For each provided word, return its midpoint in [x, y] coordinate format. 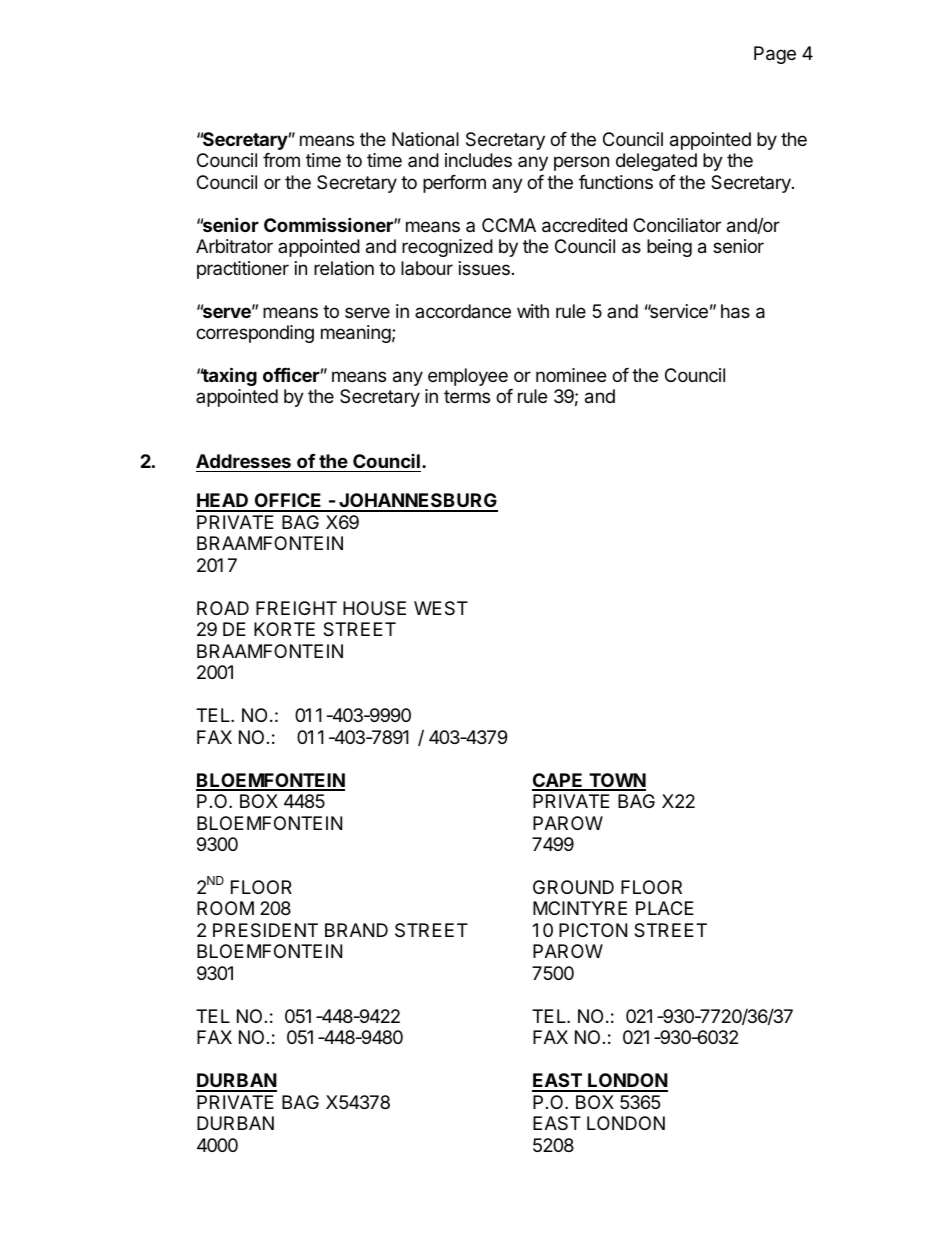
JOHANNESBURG [417, 502]
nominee [571, 375]
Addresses [243, 461]
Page [775, 55]
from [281, 160]
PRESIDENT [265, 930]
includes [478, 160]
